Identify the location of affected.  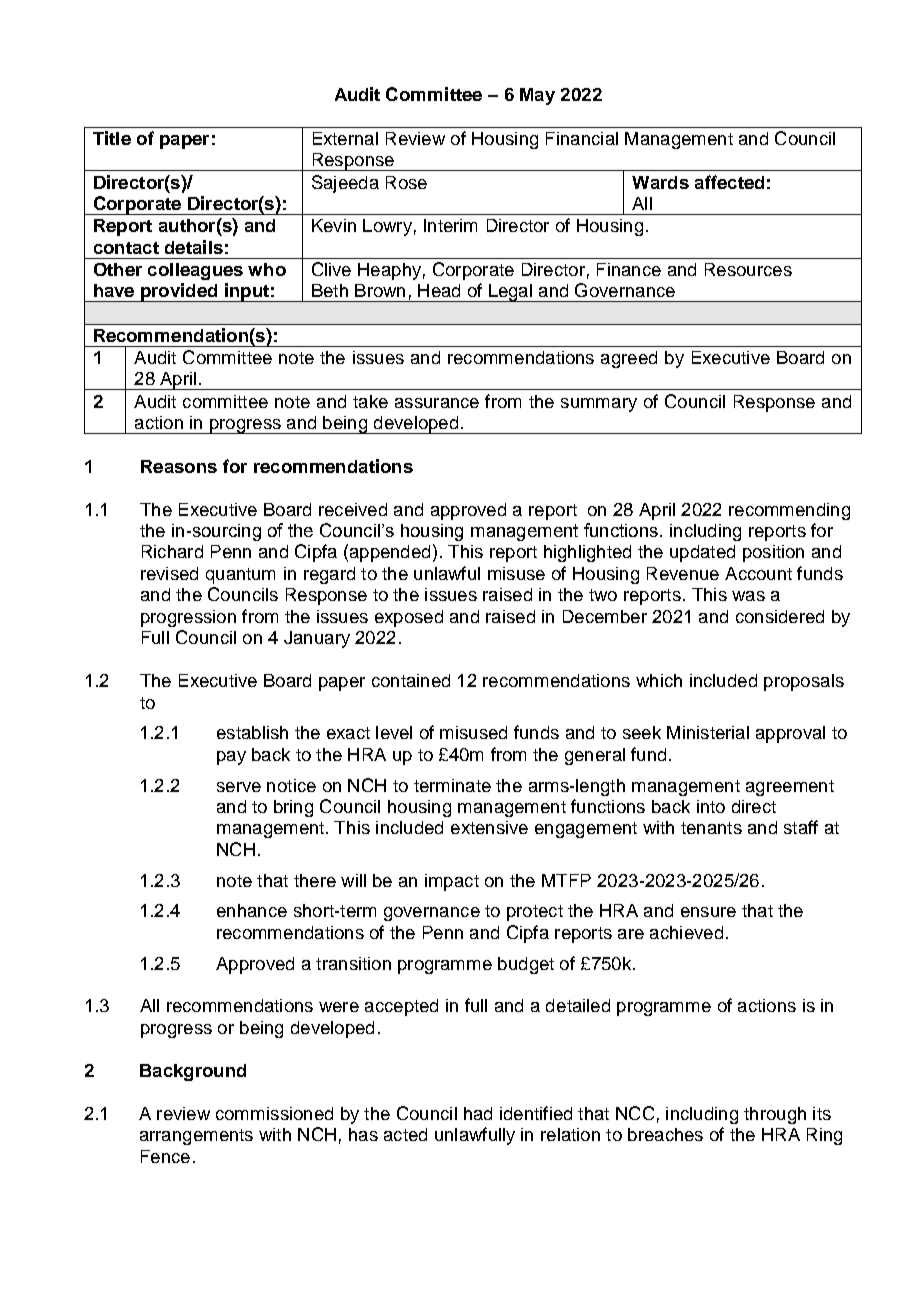
(729, 182).
